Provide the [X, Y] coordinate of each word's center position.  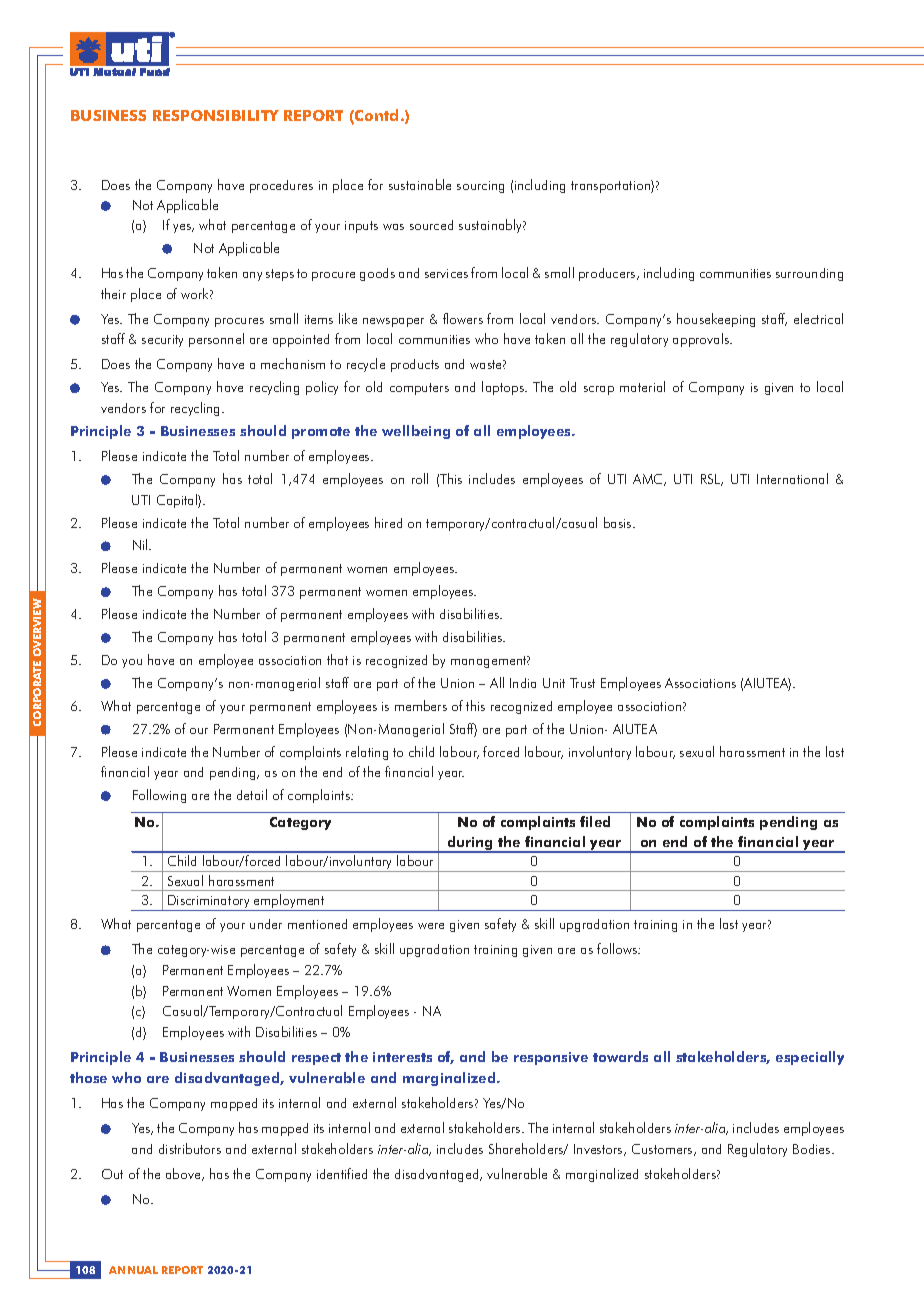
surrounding [809, 274]
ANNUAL [133, 1270]
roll [420, 478]
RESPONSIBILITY [216, 115]
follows [618, 948]
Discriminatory [209, 903]
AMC [649, 480]
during [470, 844]
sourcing [480, 187]
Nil [141, 544]
